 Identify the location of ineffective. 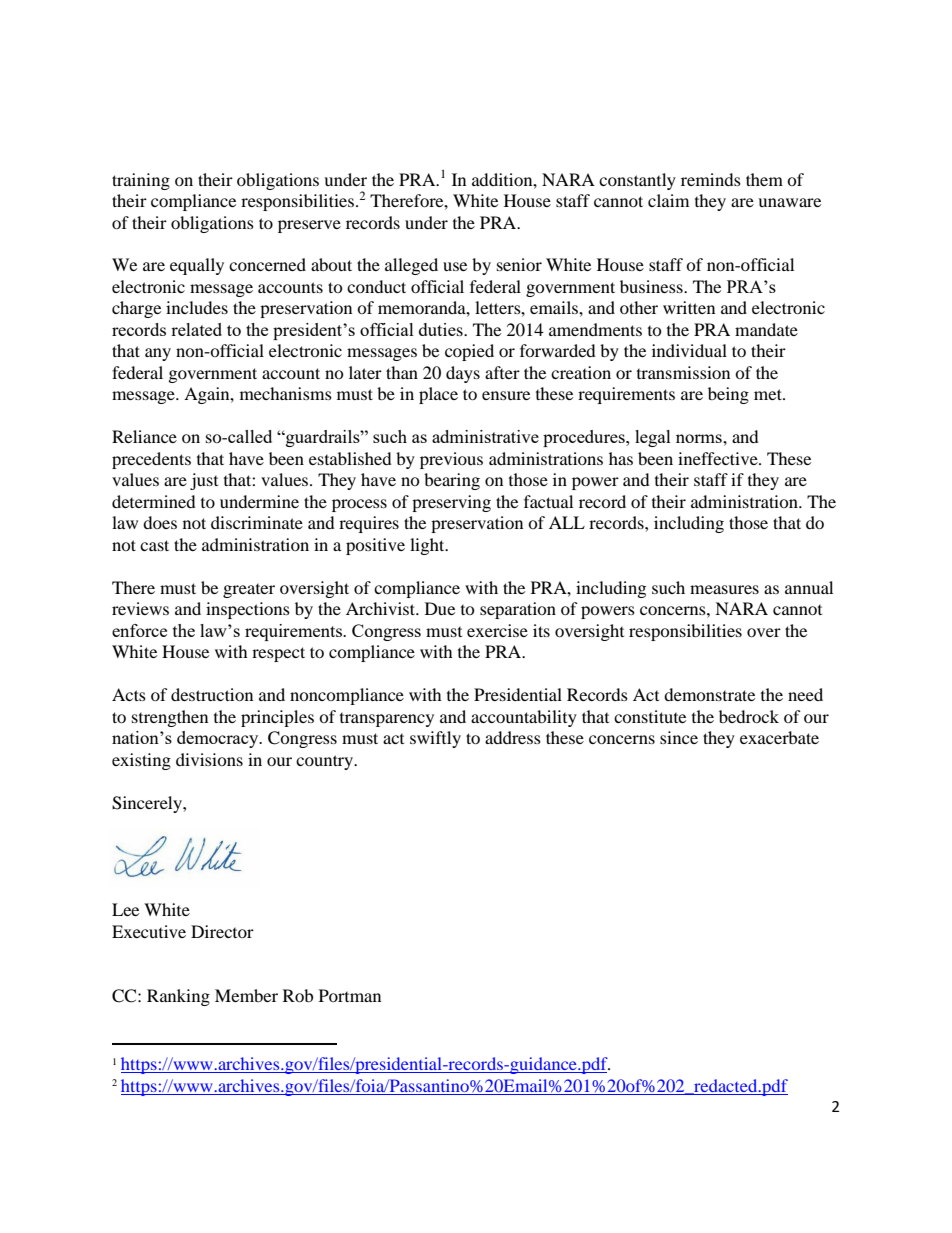
(719, 458).
